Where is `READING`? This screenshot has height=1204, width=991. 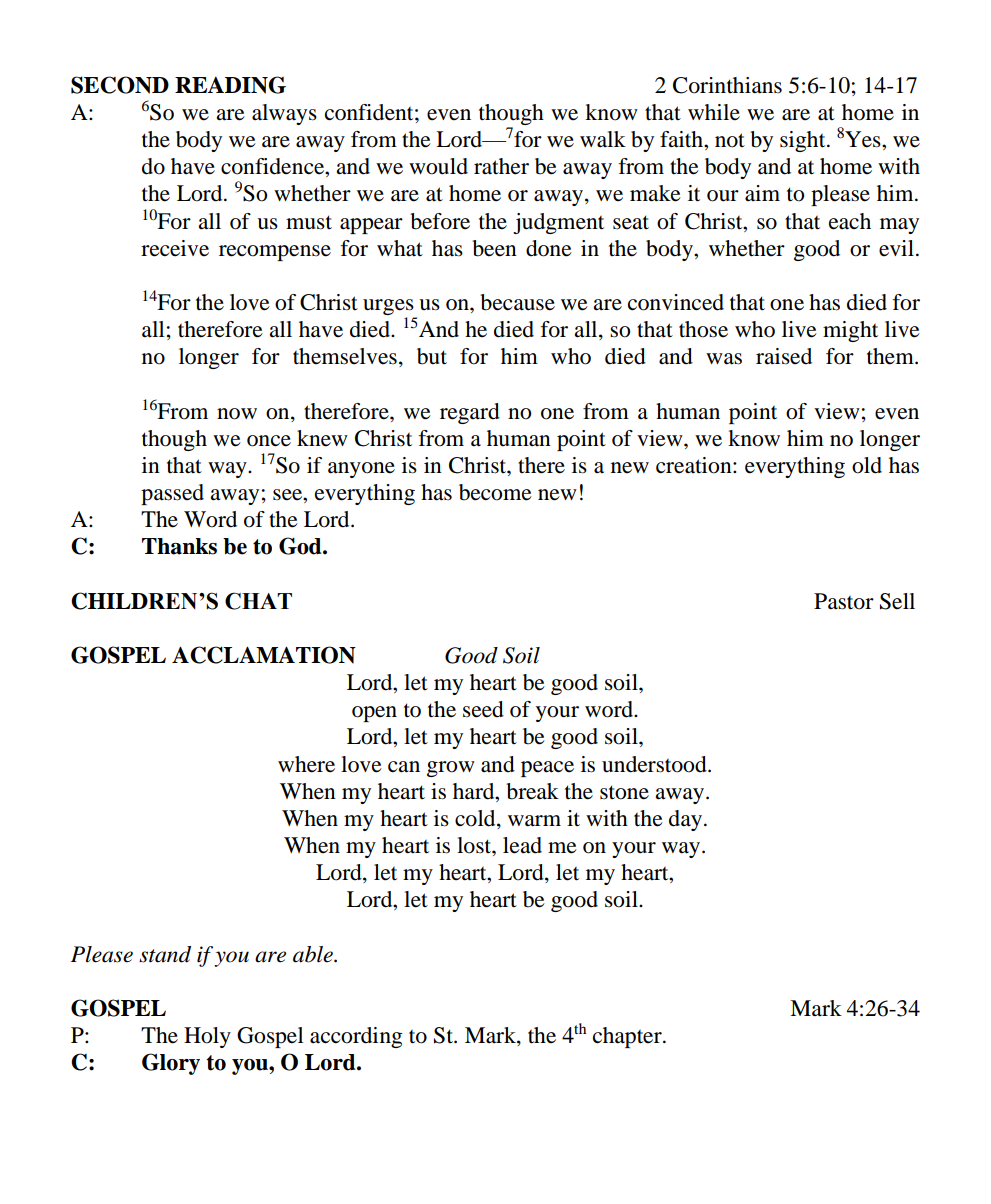 READING is located at coordinates (230, 85).
